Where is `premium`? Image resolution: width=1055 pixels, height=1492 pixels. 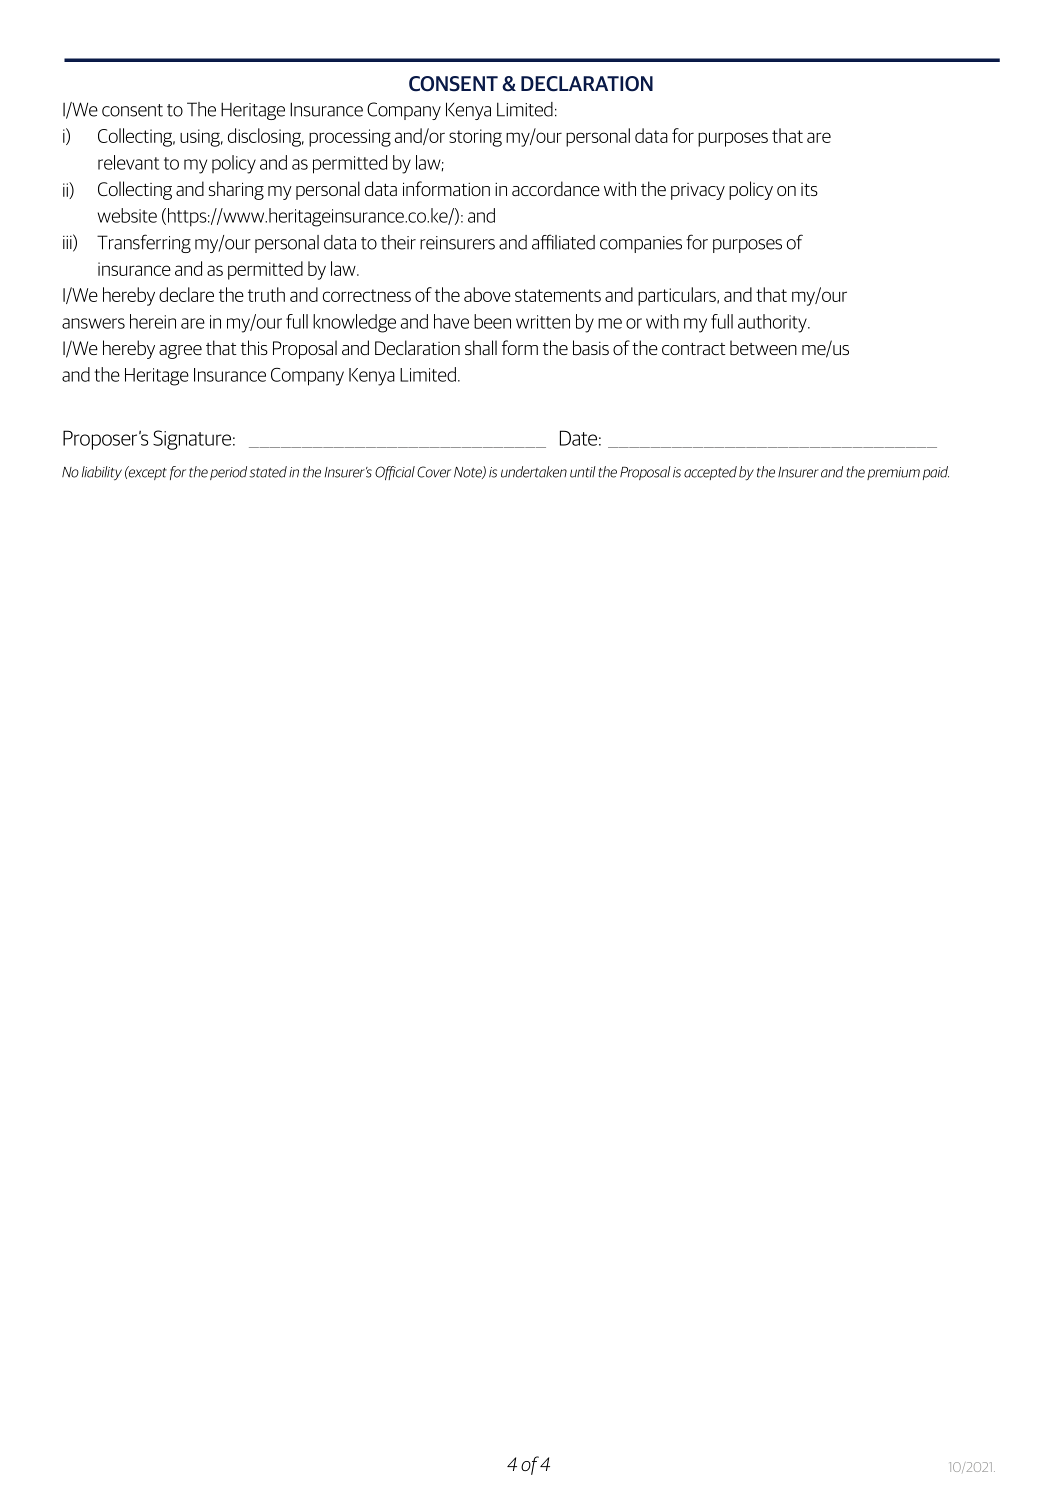 premium is located at coordinates (893, 473).
